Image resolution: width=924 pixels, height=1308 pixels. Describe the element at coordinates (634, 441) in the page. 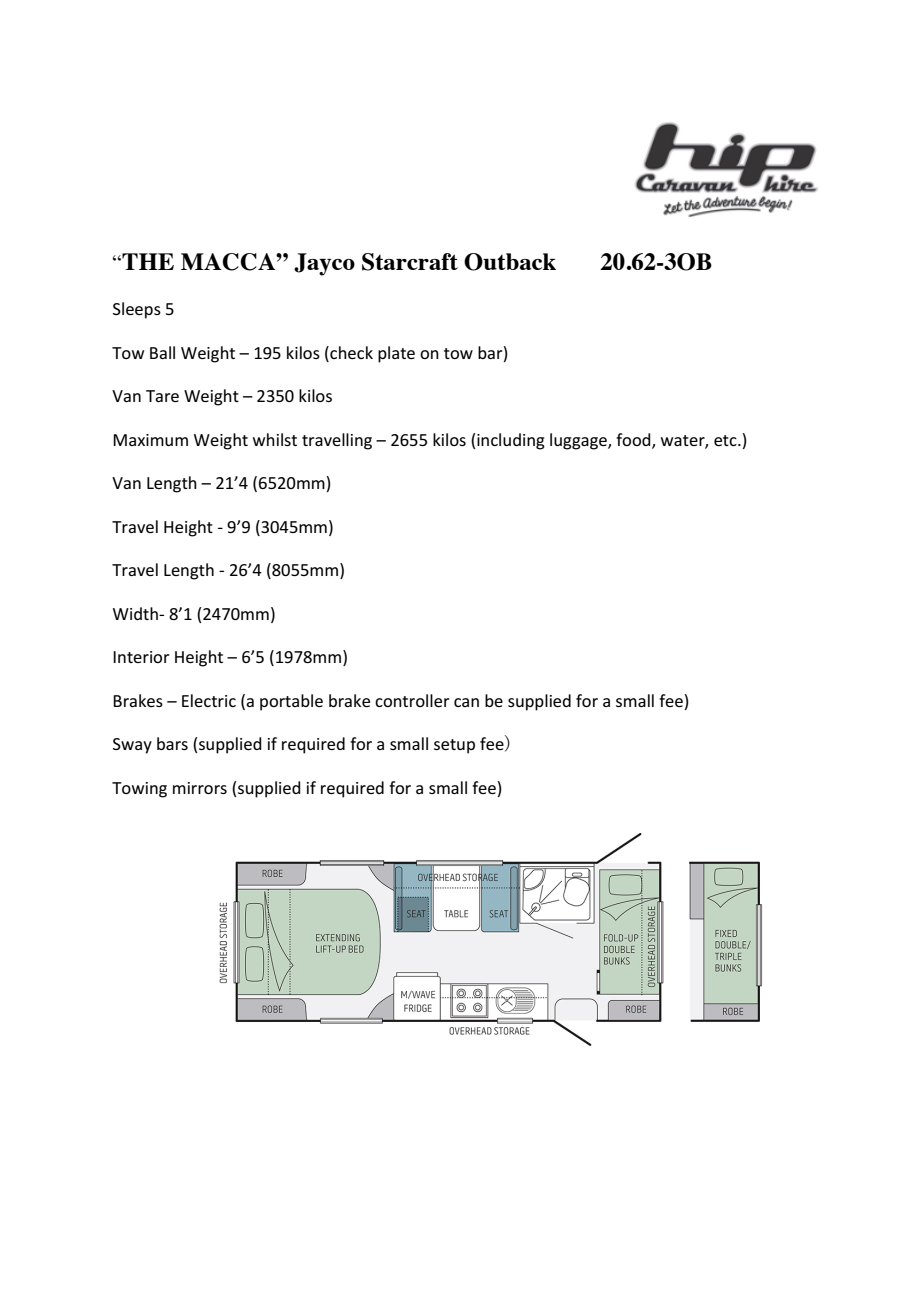

I see `food` at that location.
